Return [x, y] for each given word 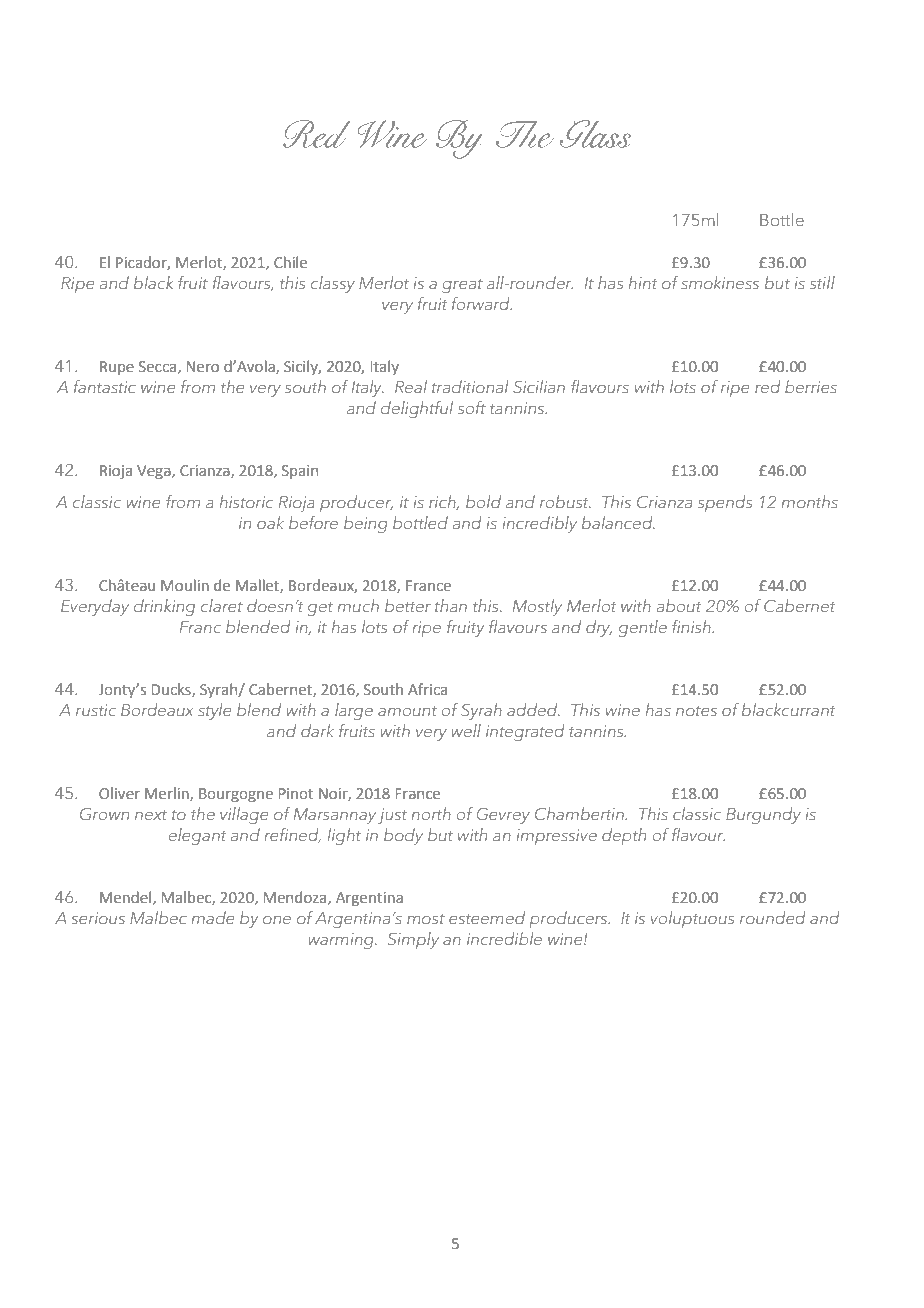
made [213, 917]
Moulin [185, 585]
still [822, 282]
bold [483, 501]
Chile [290, 262]
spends [725, 503]
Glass [596, 133]
